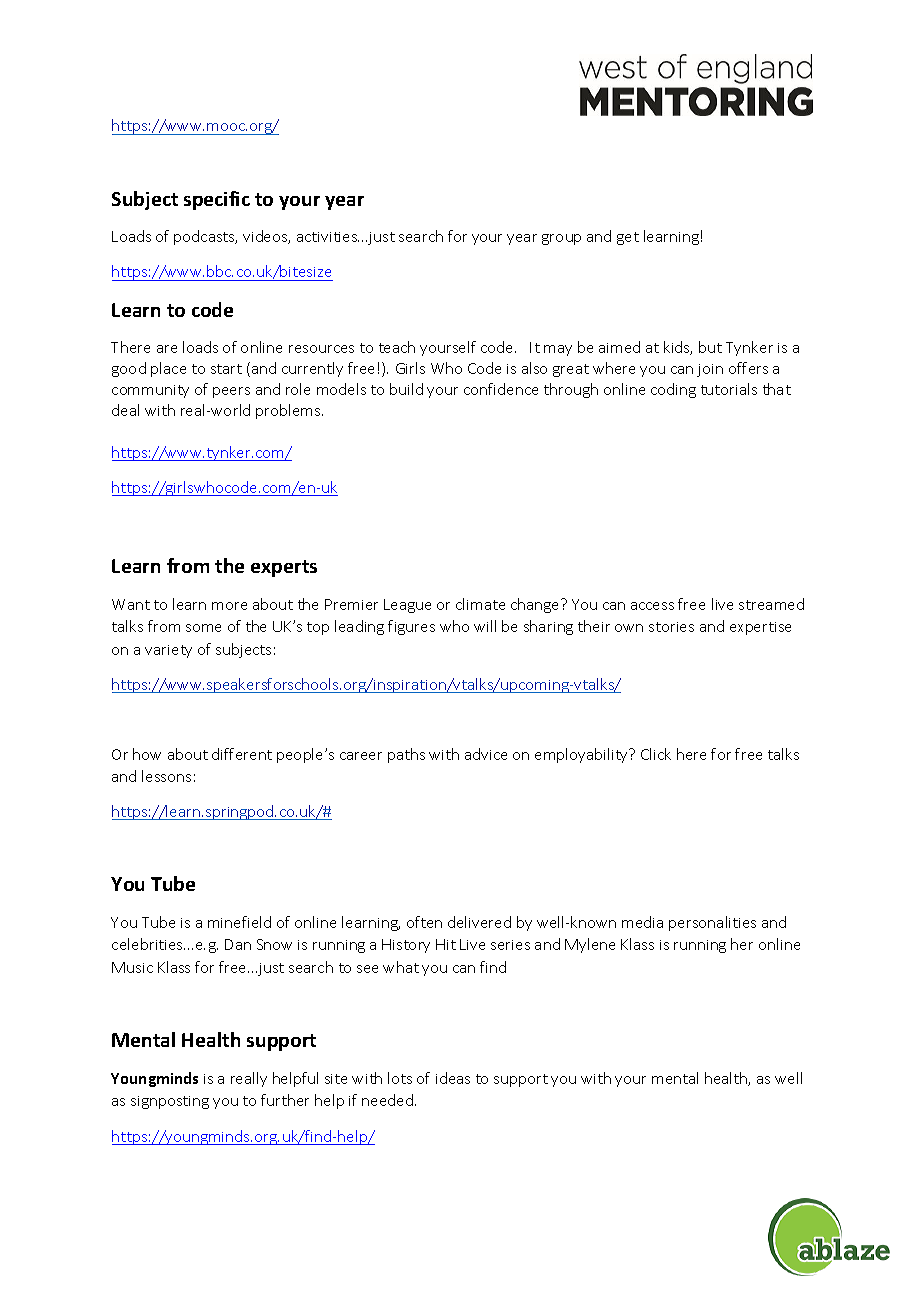 The width and height of the document is (924, 1308). Describe the element at coordinates (652, 606) in the document. I see `access` at that location.
